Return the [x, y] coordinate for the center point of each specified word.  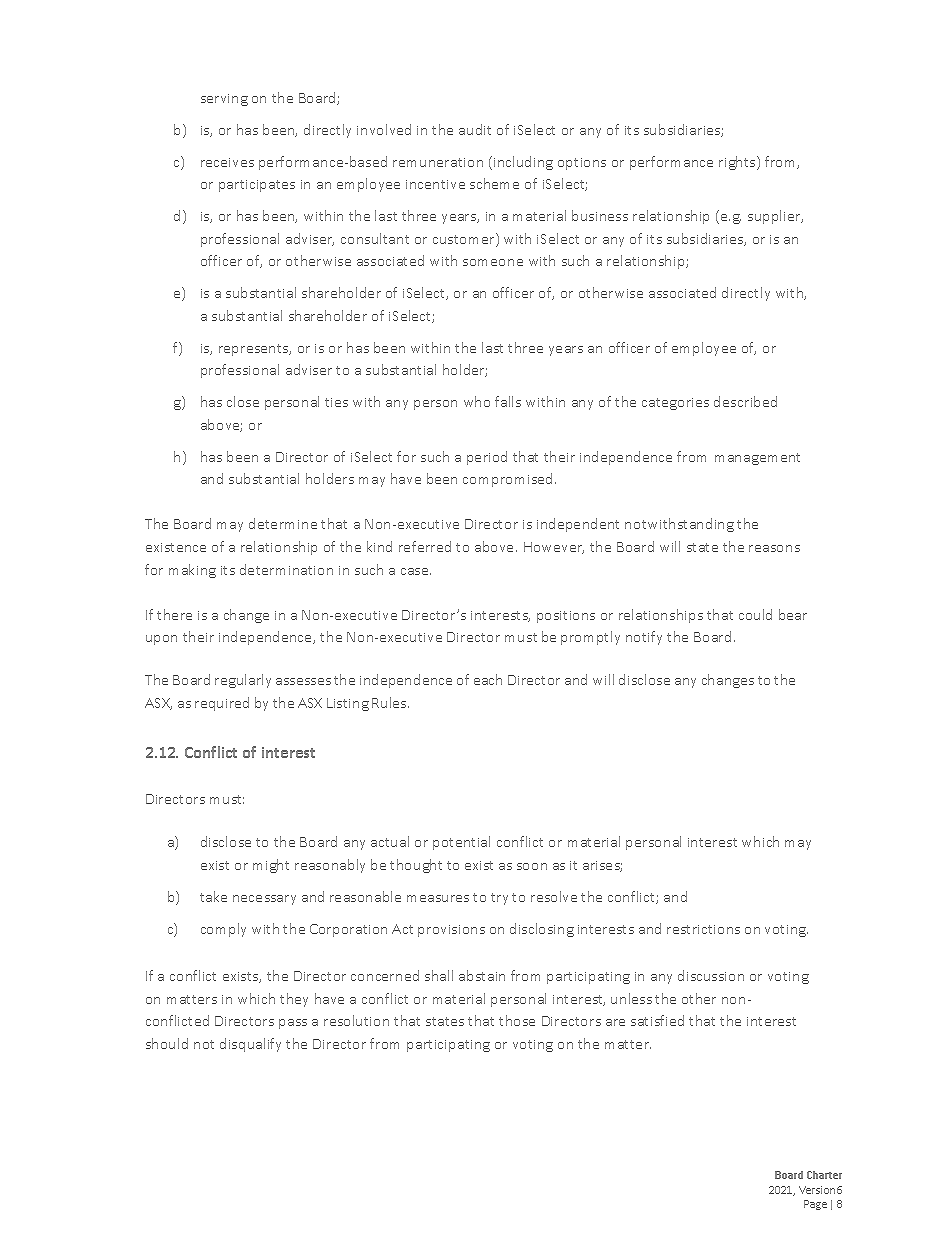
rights [738, 163]
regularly [243, 681]
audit [475, 129]
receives [227, 162]
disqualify [250, 1045]
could [755, 614]
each [488, 679]
